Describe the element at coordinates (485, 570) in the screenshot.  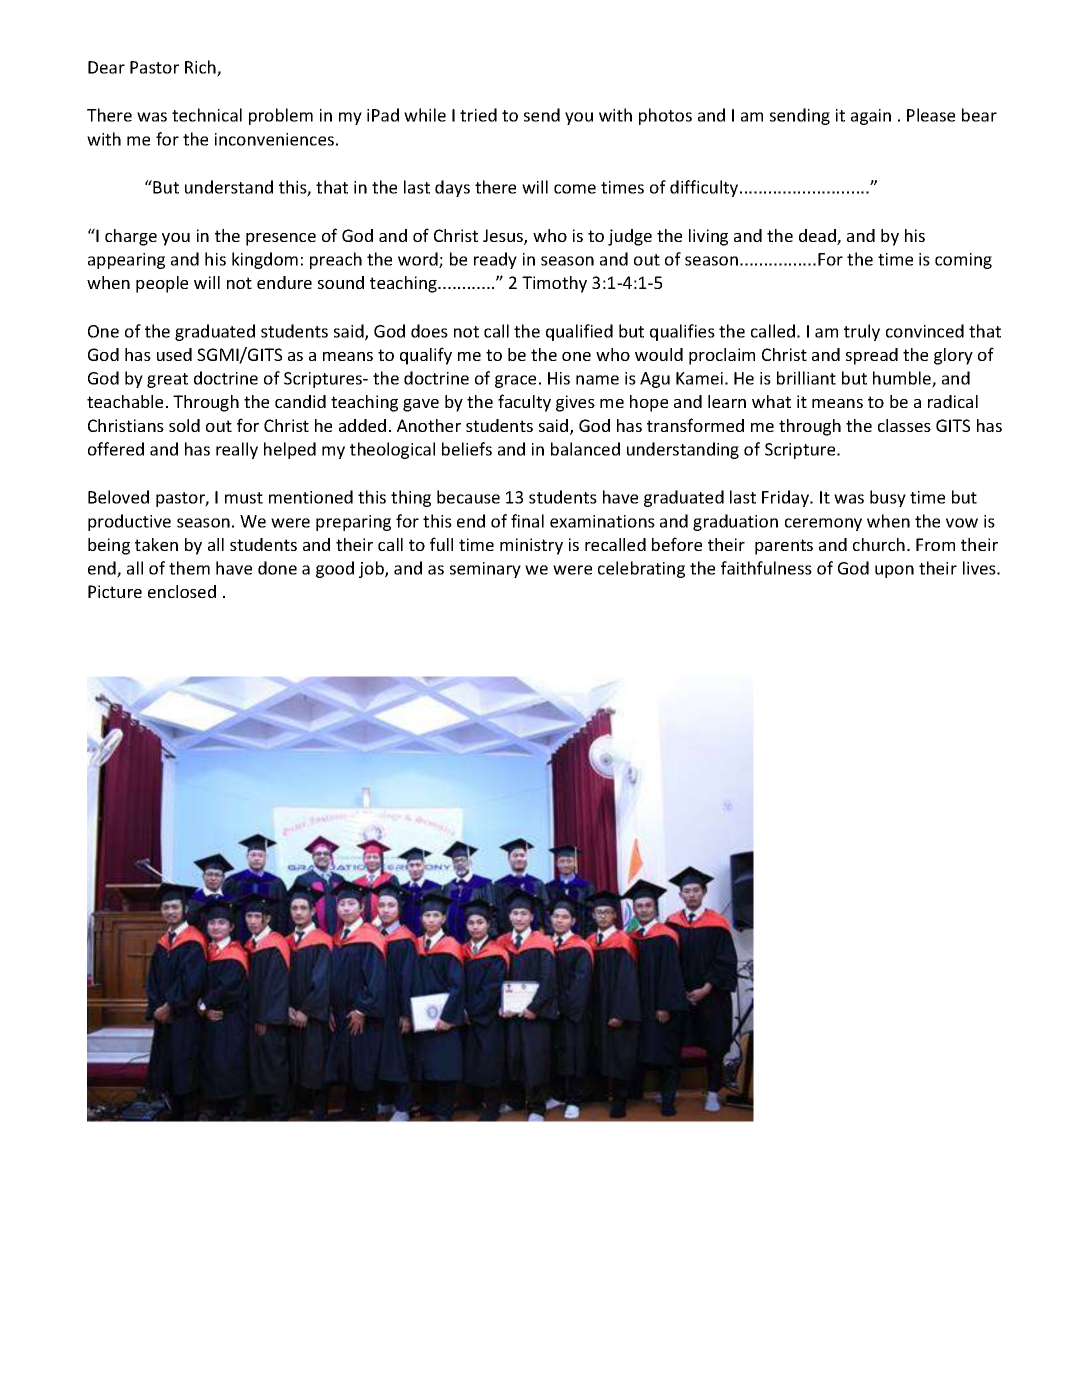
I see `seminary` at that location.
